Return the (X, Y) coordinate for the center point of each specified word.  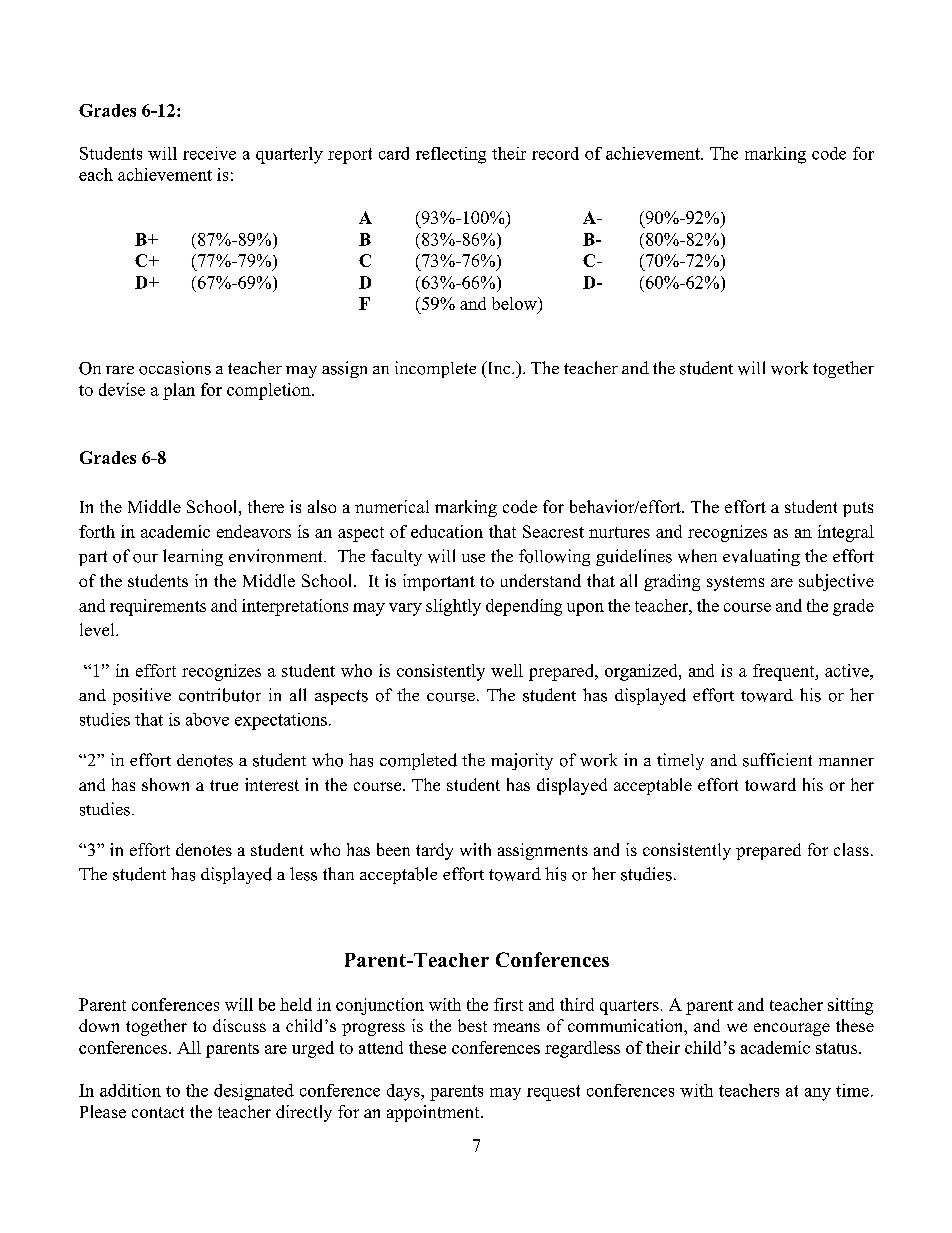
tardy (434, 851)
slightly (453, 607)
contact (158, 1112)
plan (179, 391)
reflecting (451, 155)
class (851, 849)
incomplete (435, 369)
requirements (158, 607)
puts (858, 509)
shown (165, 784)
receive (209, 153)
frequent (785, 672)
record (555, 153)
